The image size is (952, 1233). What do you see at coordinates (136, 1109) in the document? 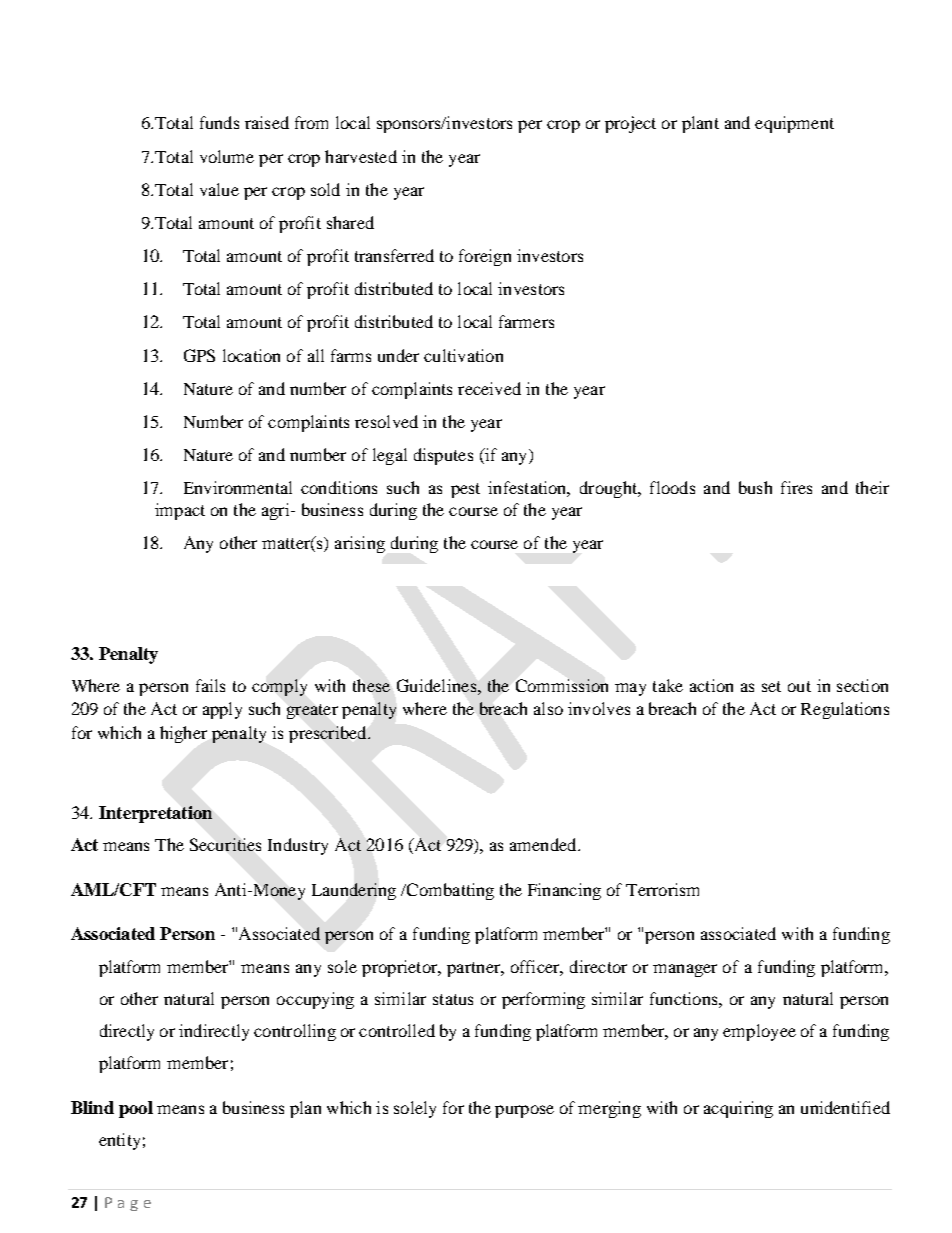
I see `pool` at bounding box center [136, 1109].
